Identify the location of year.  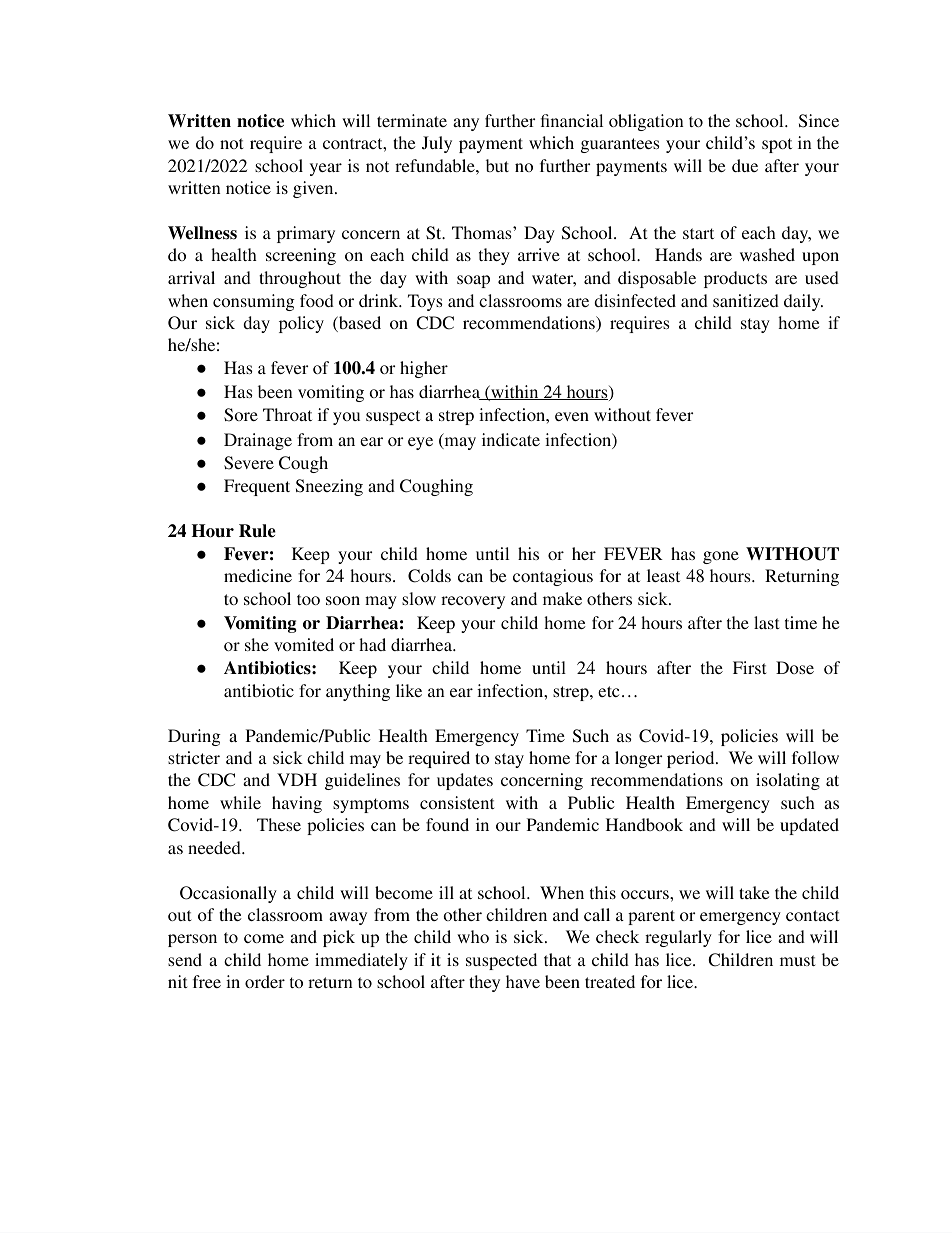
(326, 169).
